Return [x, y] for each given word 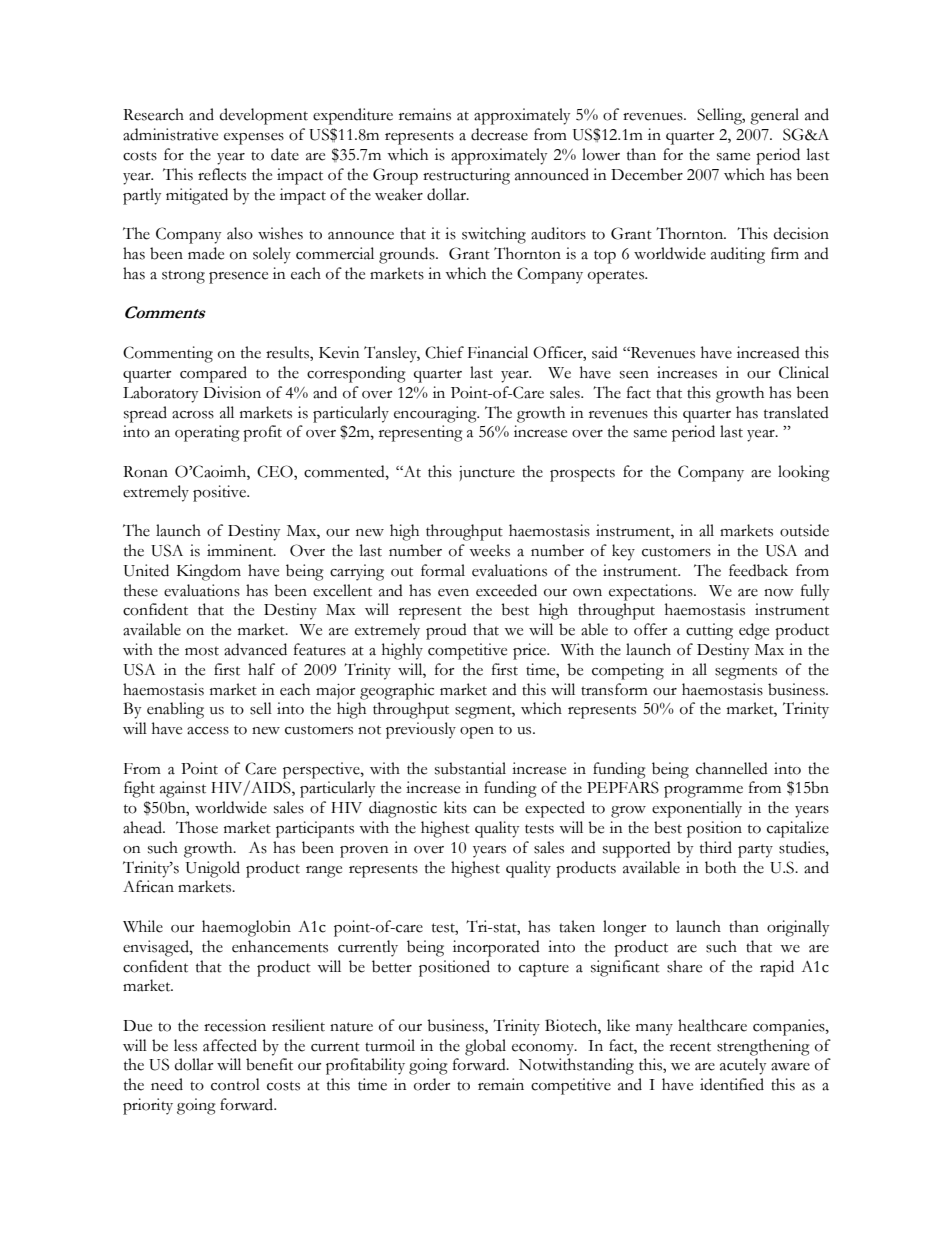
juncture [487, 473]
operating [207, 433]
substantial [470, 768]
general [774, 116]
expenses [254, 139]
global [485, 1047]
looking [804, 473]
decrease [499, 134]
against [183, 789]
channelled [732, 768]
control [235, 1084]
